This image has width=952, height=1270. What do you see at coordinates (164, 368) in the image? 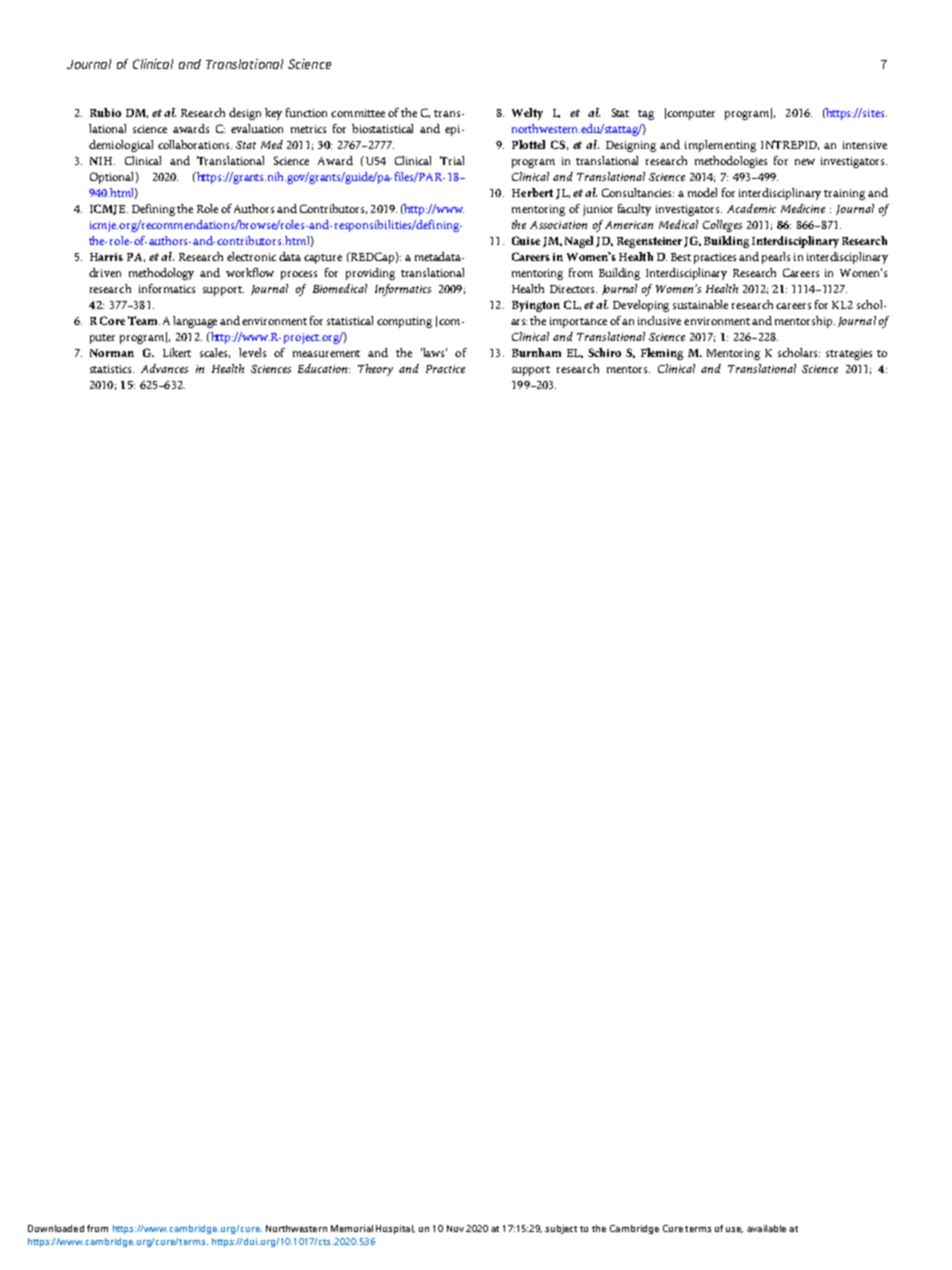
I see `Advances` at bounding box center [164, 368].
